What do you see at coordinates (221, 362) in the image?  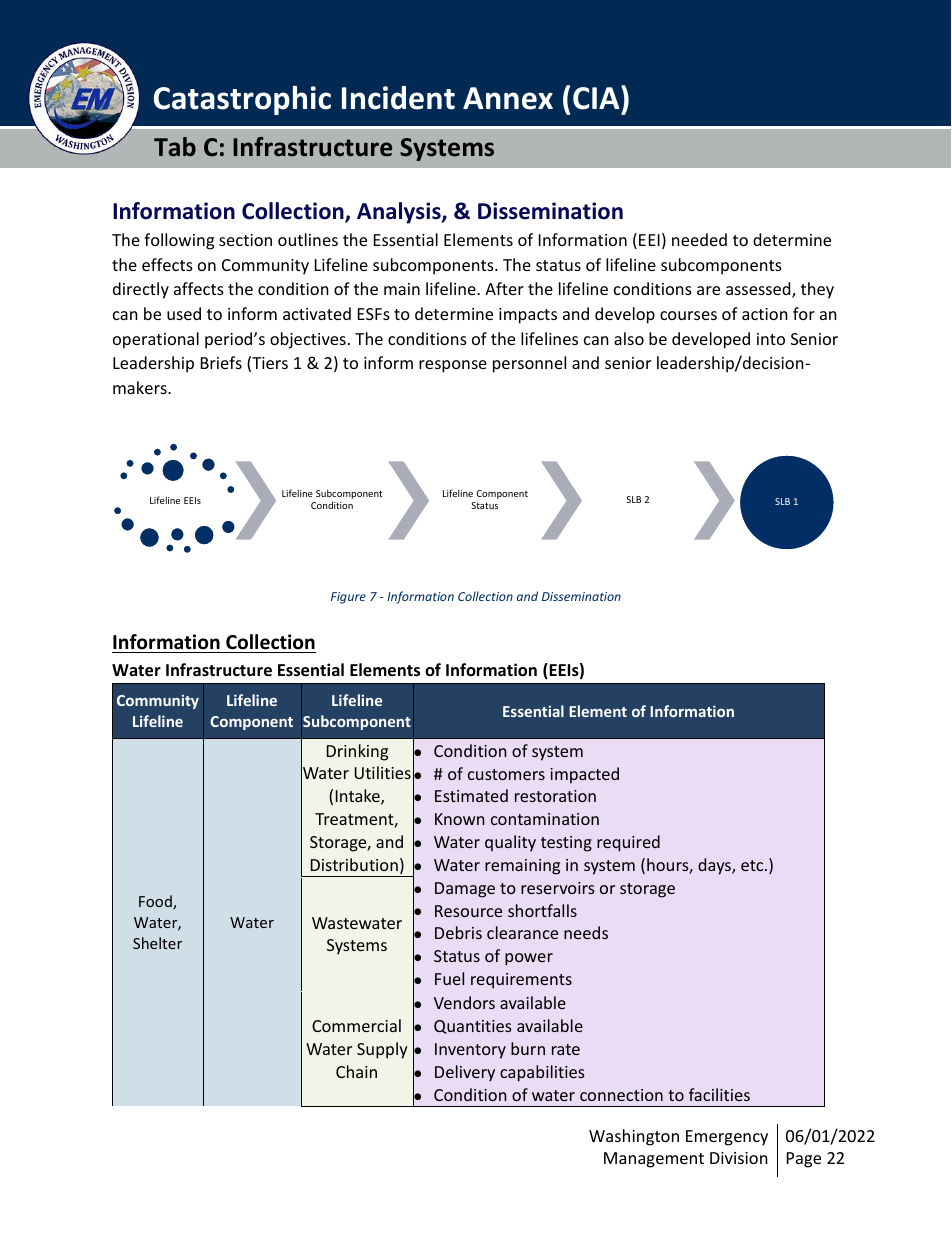 I see `Briefs` at bounding box center [221, 362].
